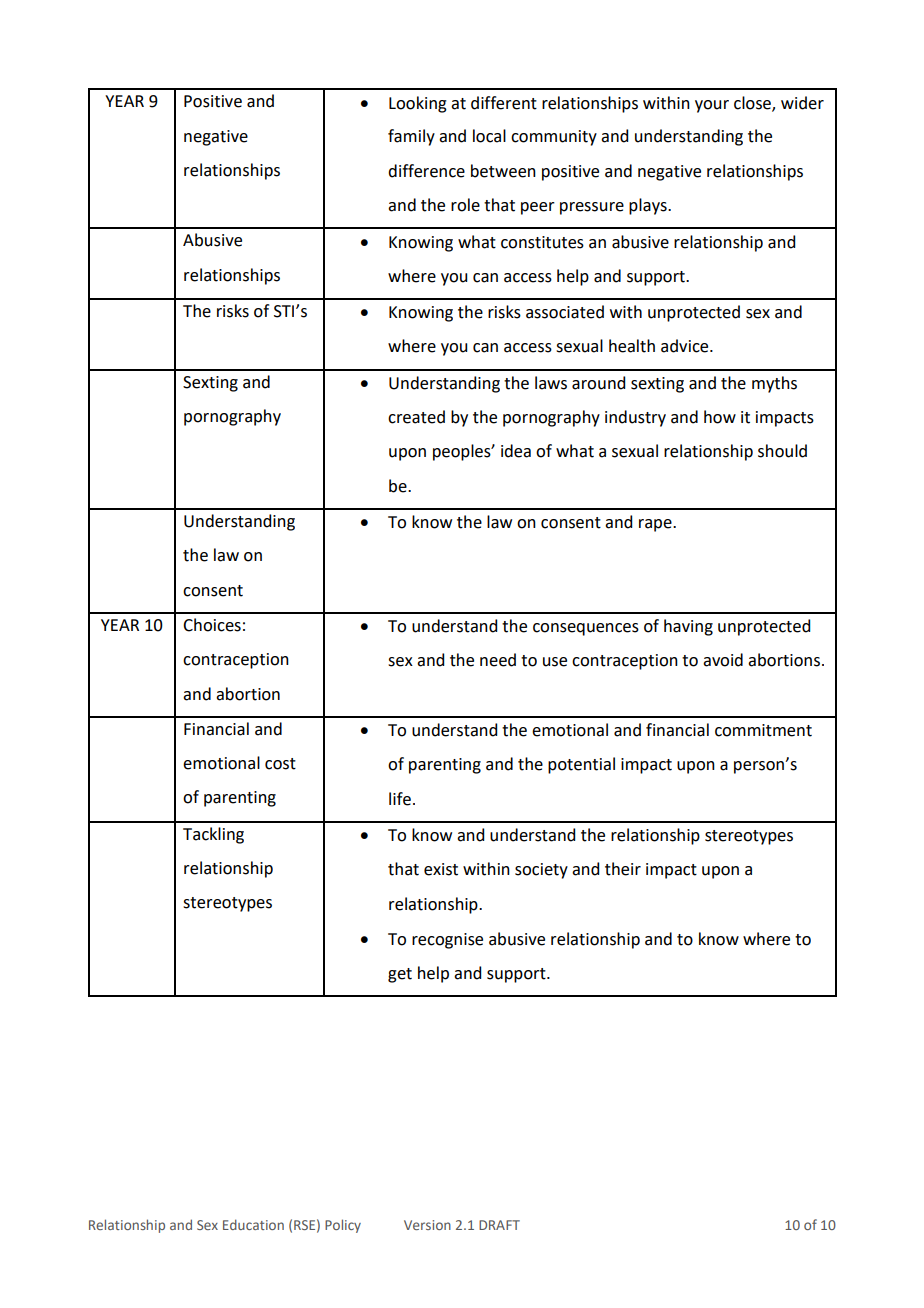 This screenshot has width=924, height=1308. What do you see at coordinates (712, 106) in the screenshot?
I see `your` at bounding box center [712, 106].
